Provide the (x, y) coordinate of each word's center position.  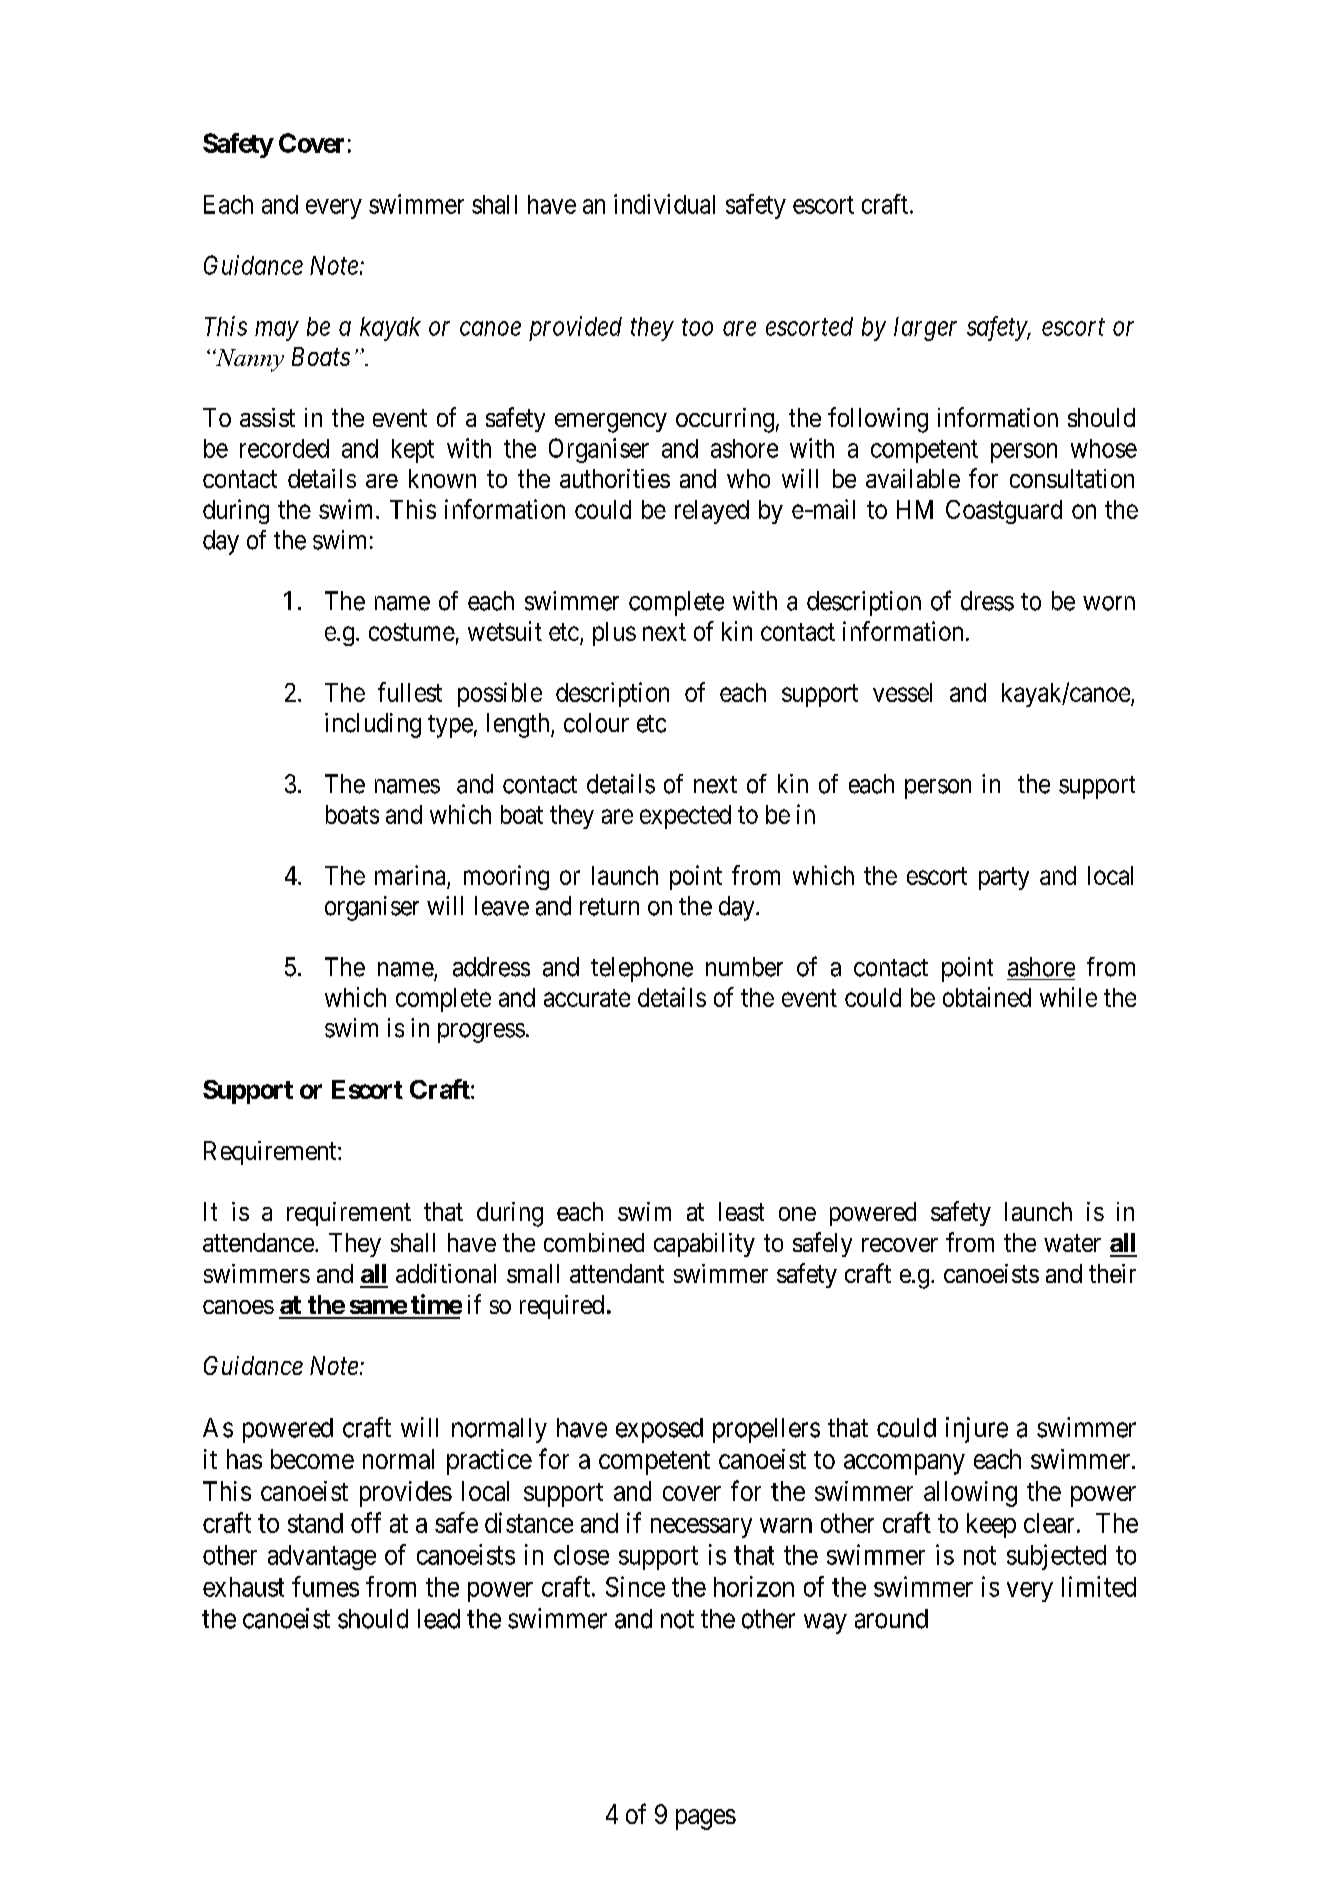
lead (439, 1619)
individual (664, 204)
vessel (902, 692)
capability (704, 1245)
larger (925, 329)
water (1072, 1243)
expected (685, 817)
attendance (258, 1242)
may (276, 331)
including (373, 725)
